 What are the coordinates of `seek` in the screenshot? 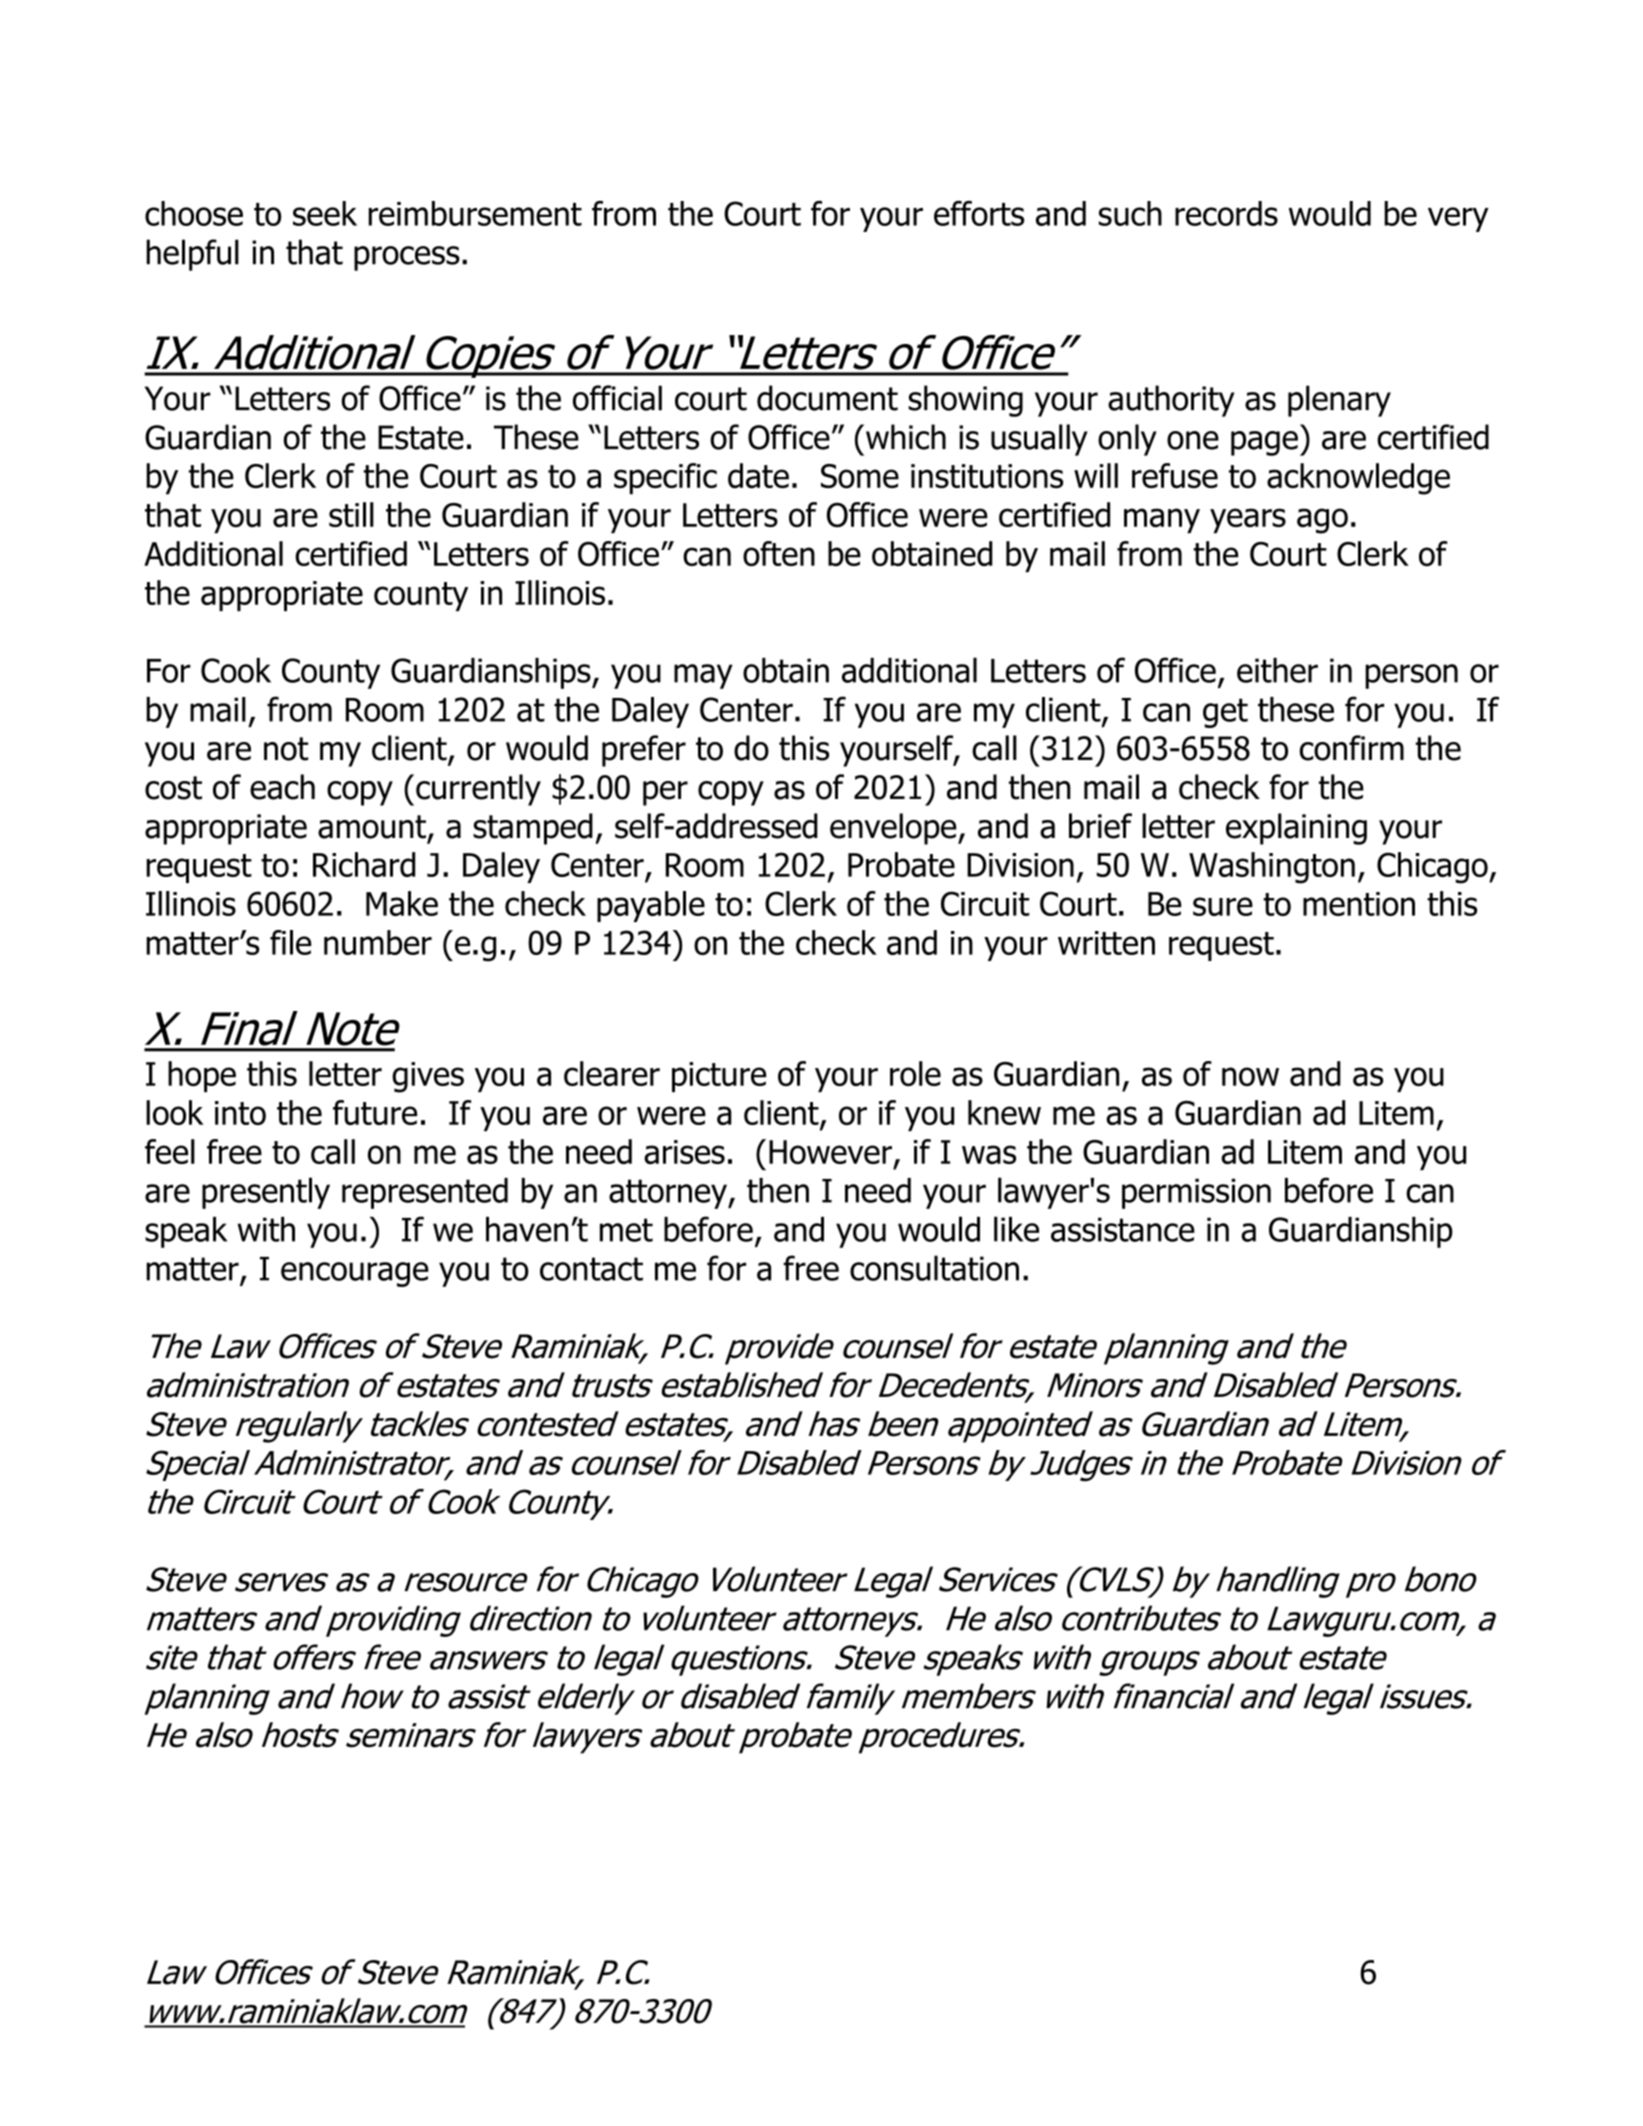 It's located at (325, 213).
